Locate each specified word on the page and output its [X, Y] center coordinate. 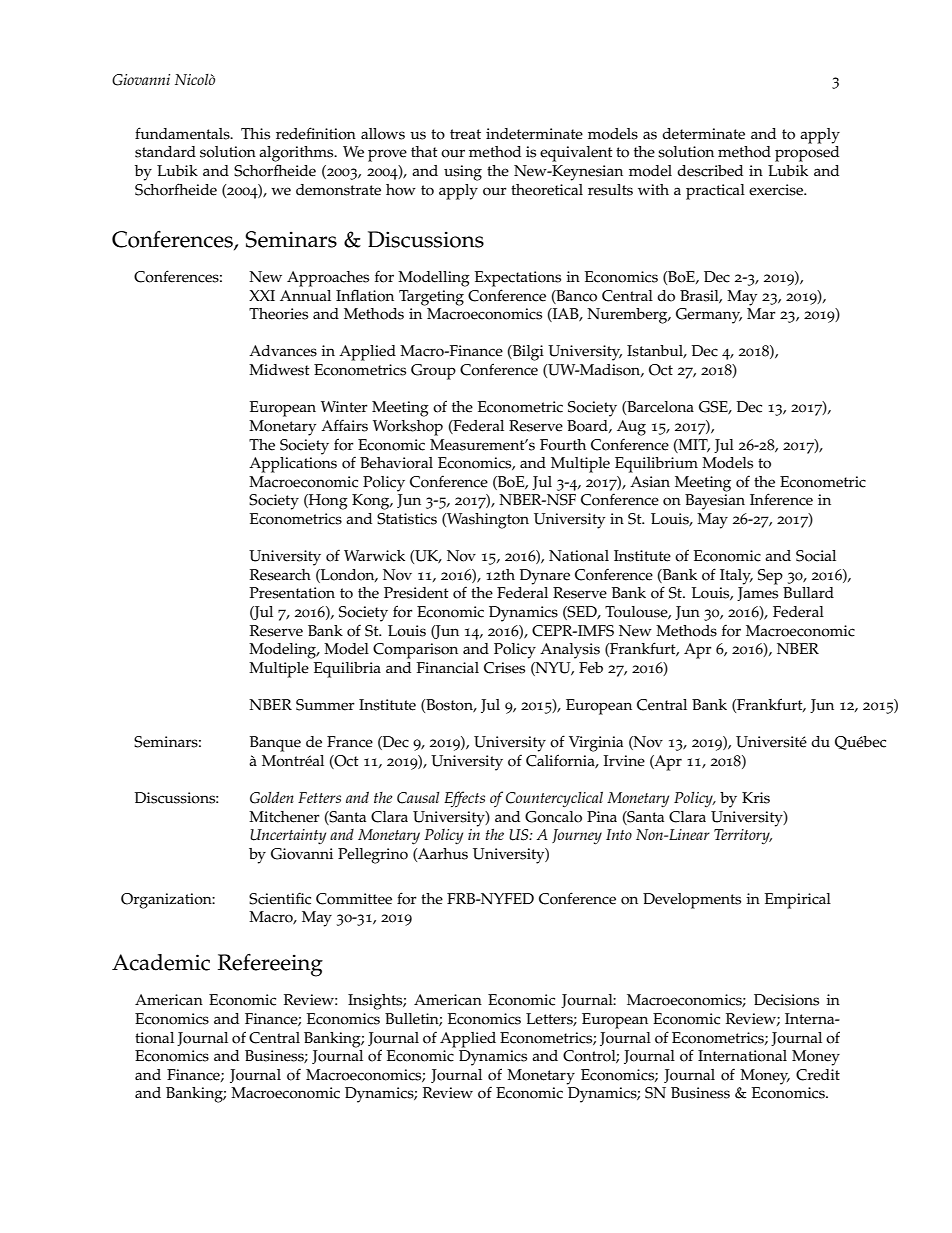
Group [433, 372]
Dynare [545, 577]
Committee [354, 899]
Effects [464, 799]
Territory [743, 836]
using [463, 173]
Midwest [279, 370]
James [757, 594]
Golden [272, 798]
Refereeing [270, 965]
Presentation [292, 593]
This [255, 134]
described [710, 171]
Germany [709, 316]
